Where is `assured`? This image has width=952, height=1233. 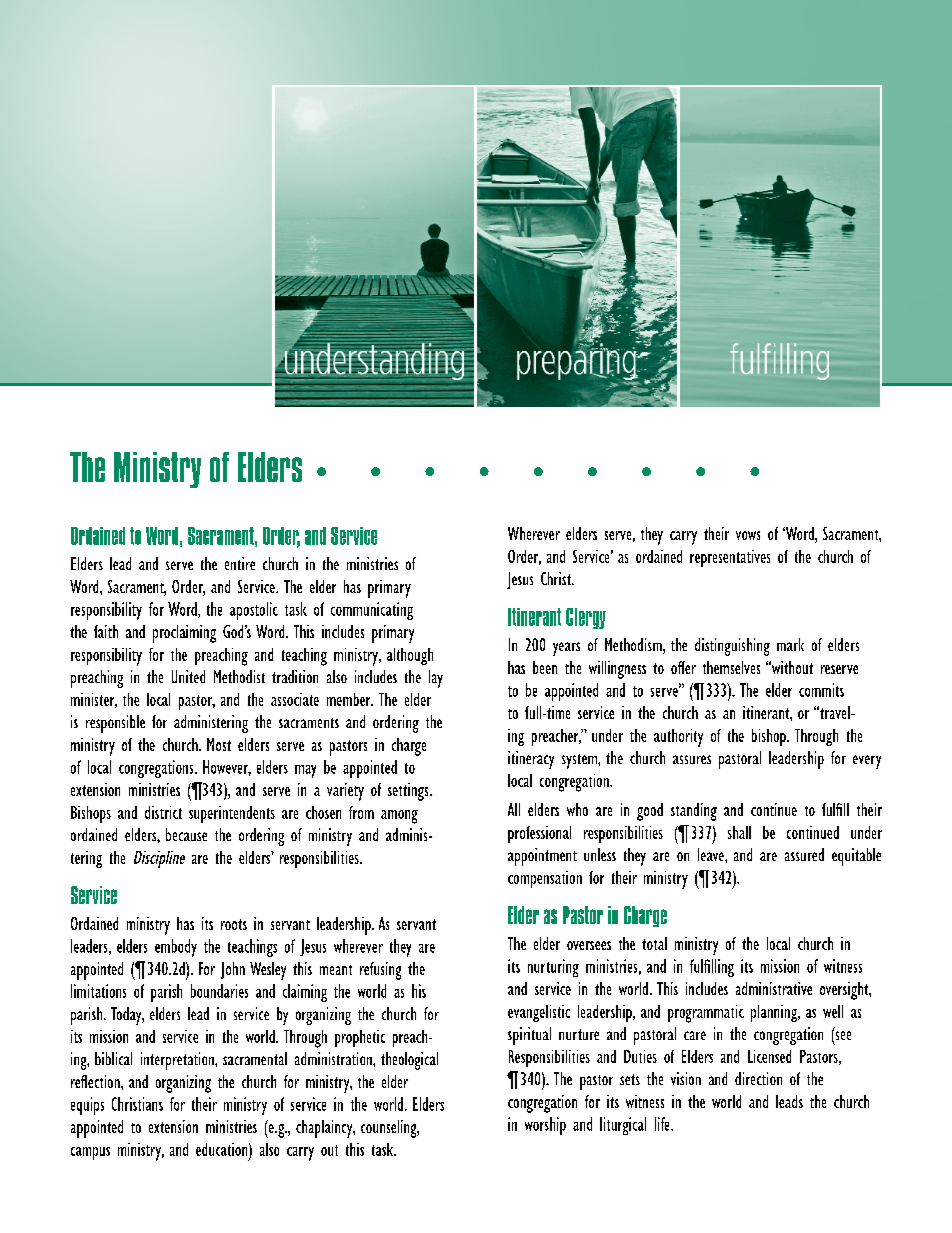 assured is located at coordinates (804, 854).
